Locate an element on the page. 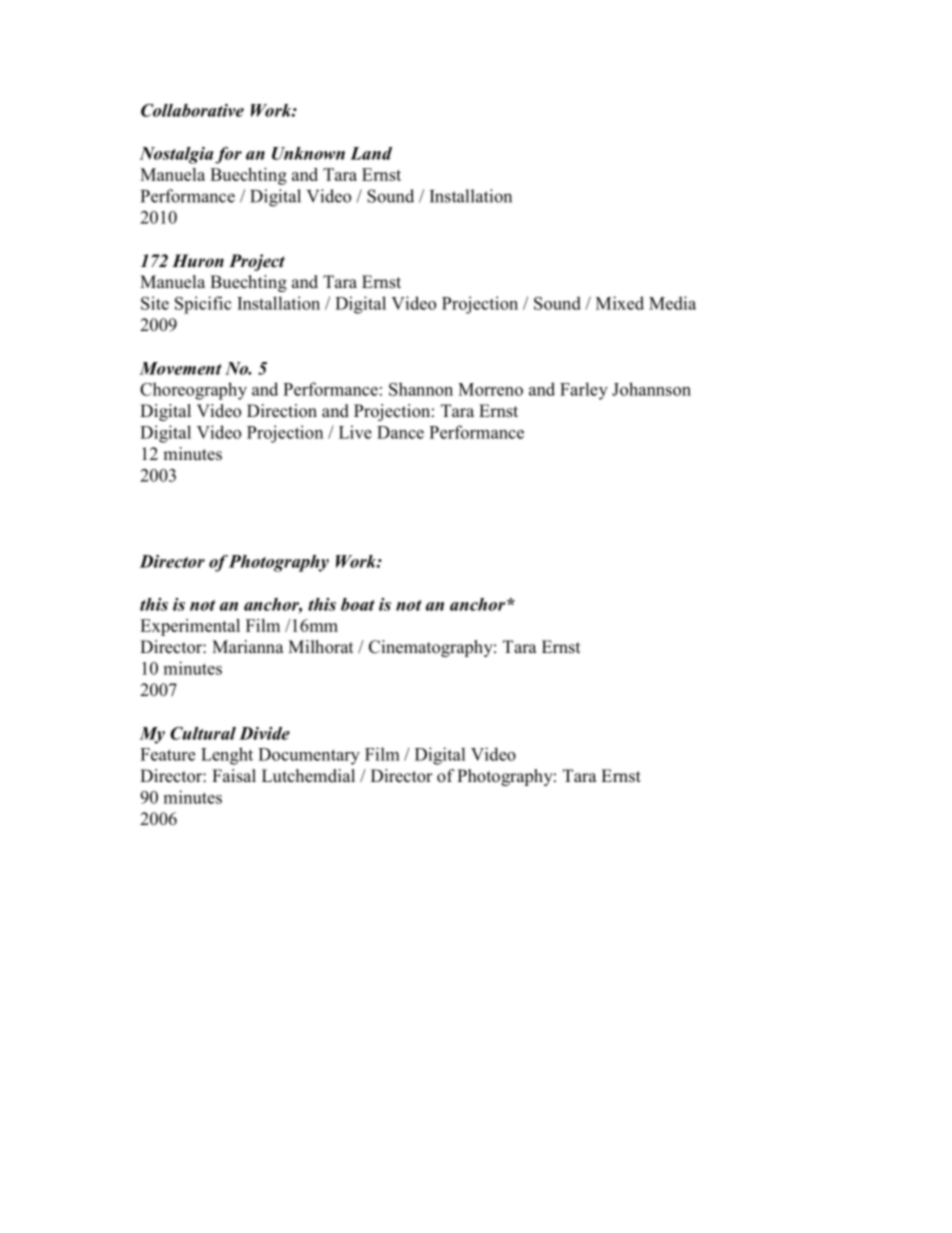  boat is located at coordinates (358, 604).
